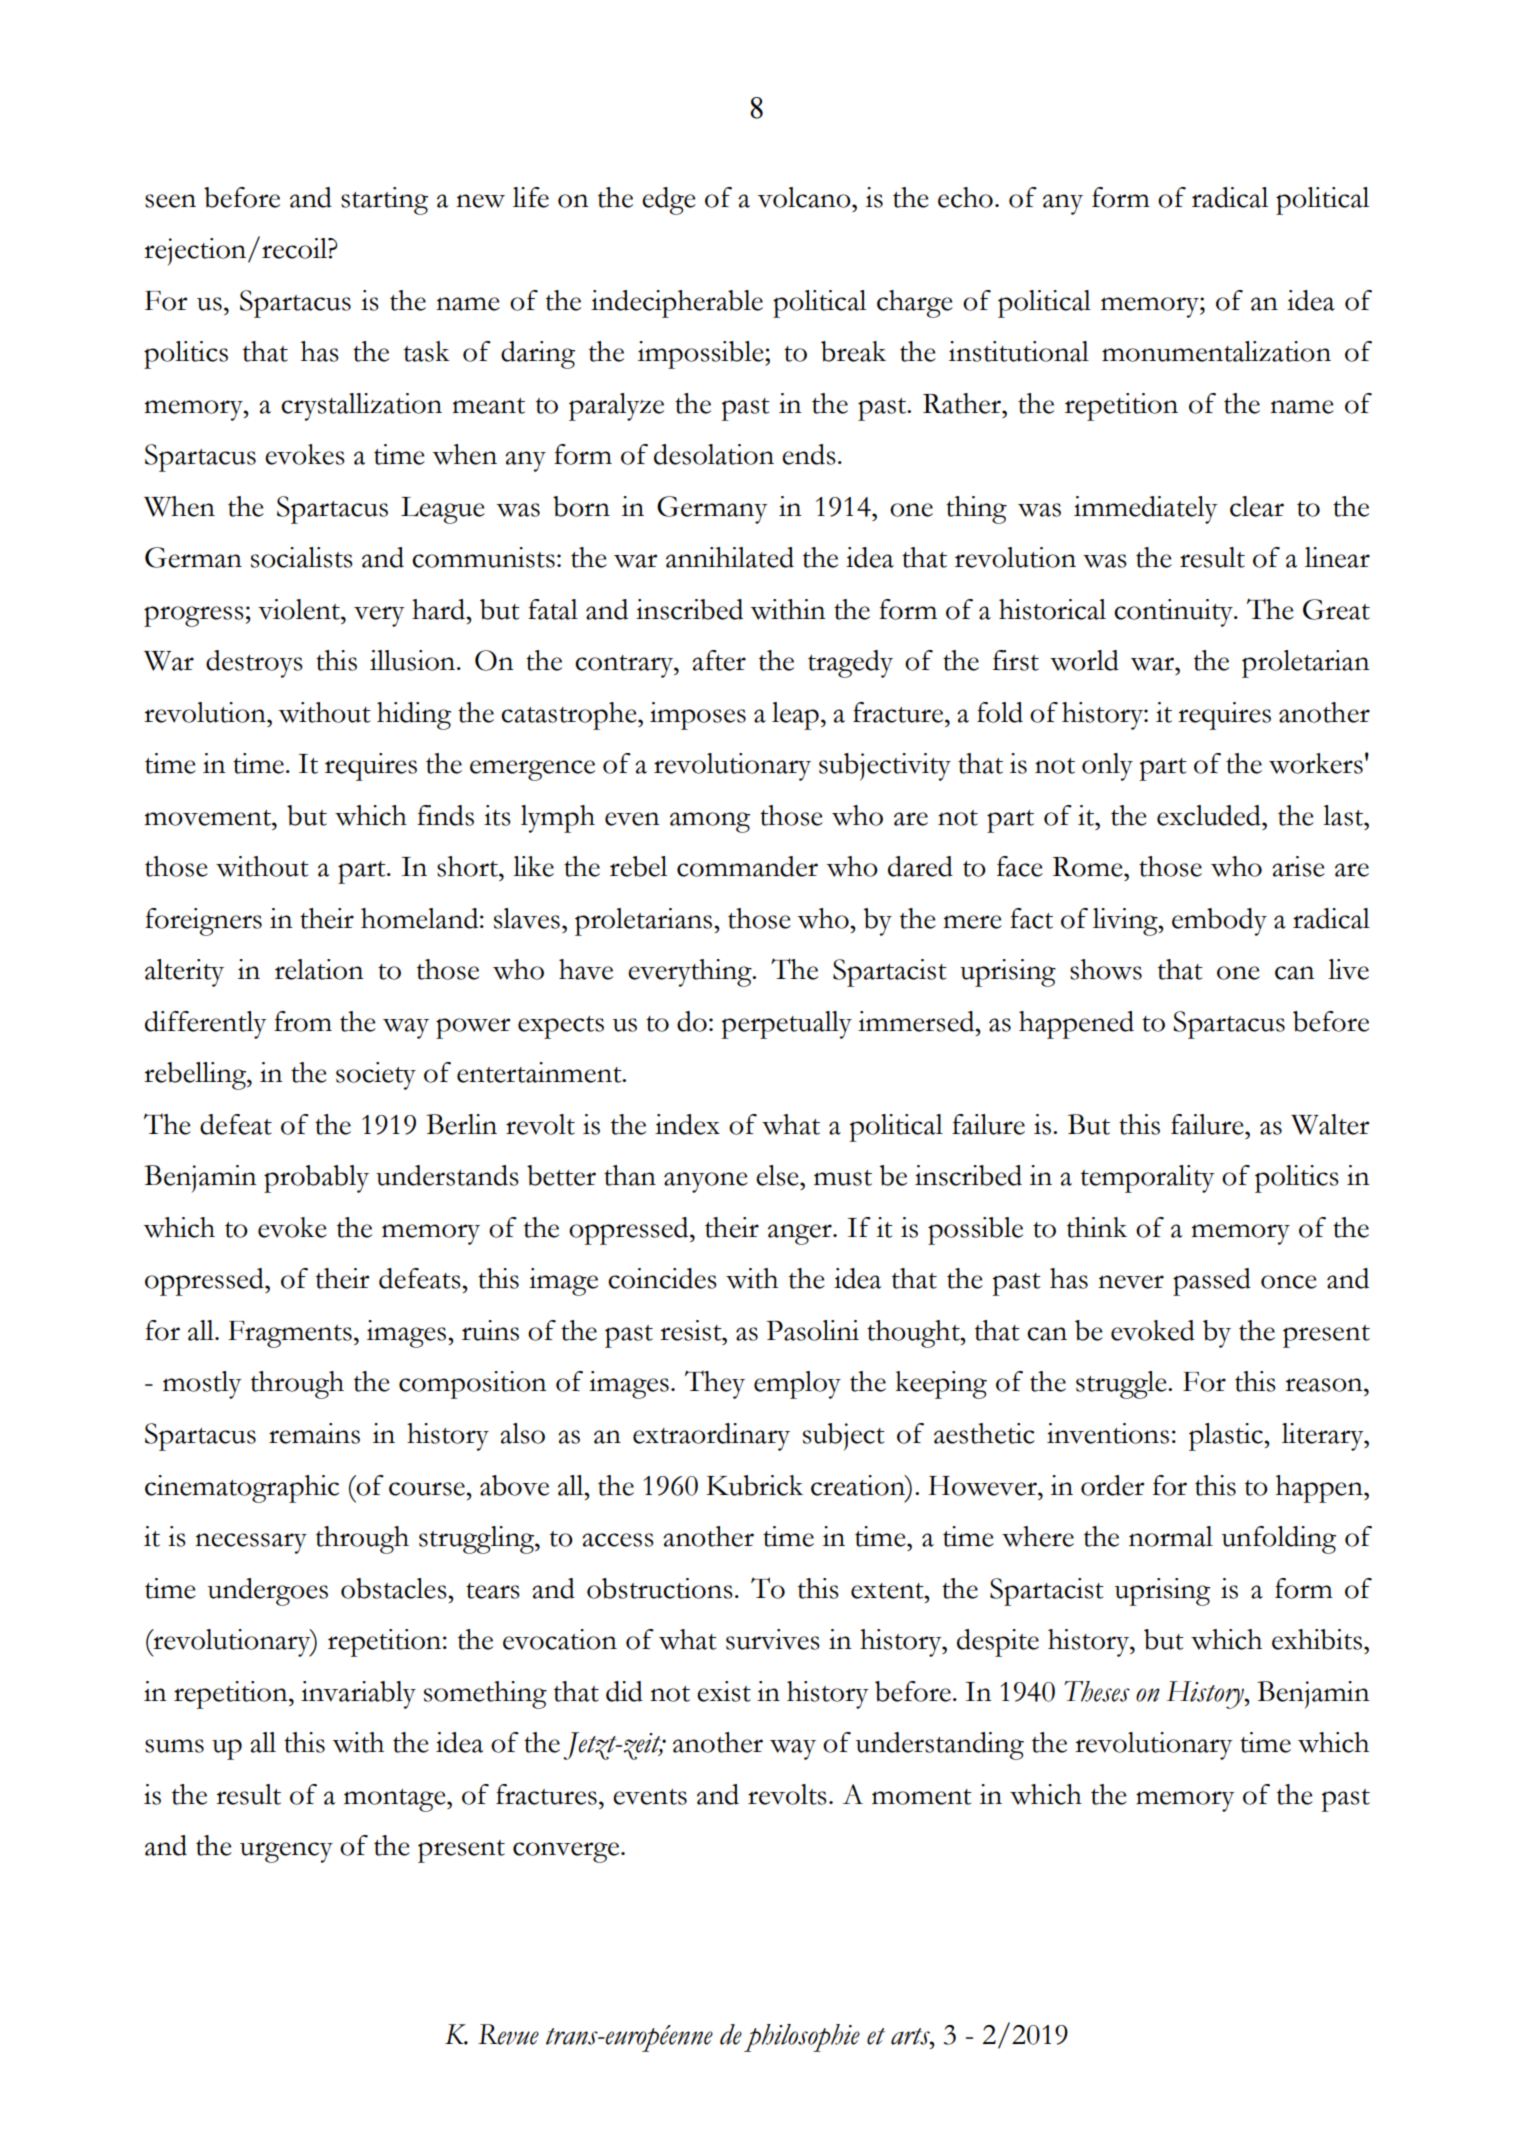 The height and width of the image is (2142, 1514). Describe the element at coordinates (445, 815) in the image. I see `finds` at that location.
